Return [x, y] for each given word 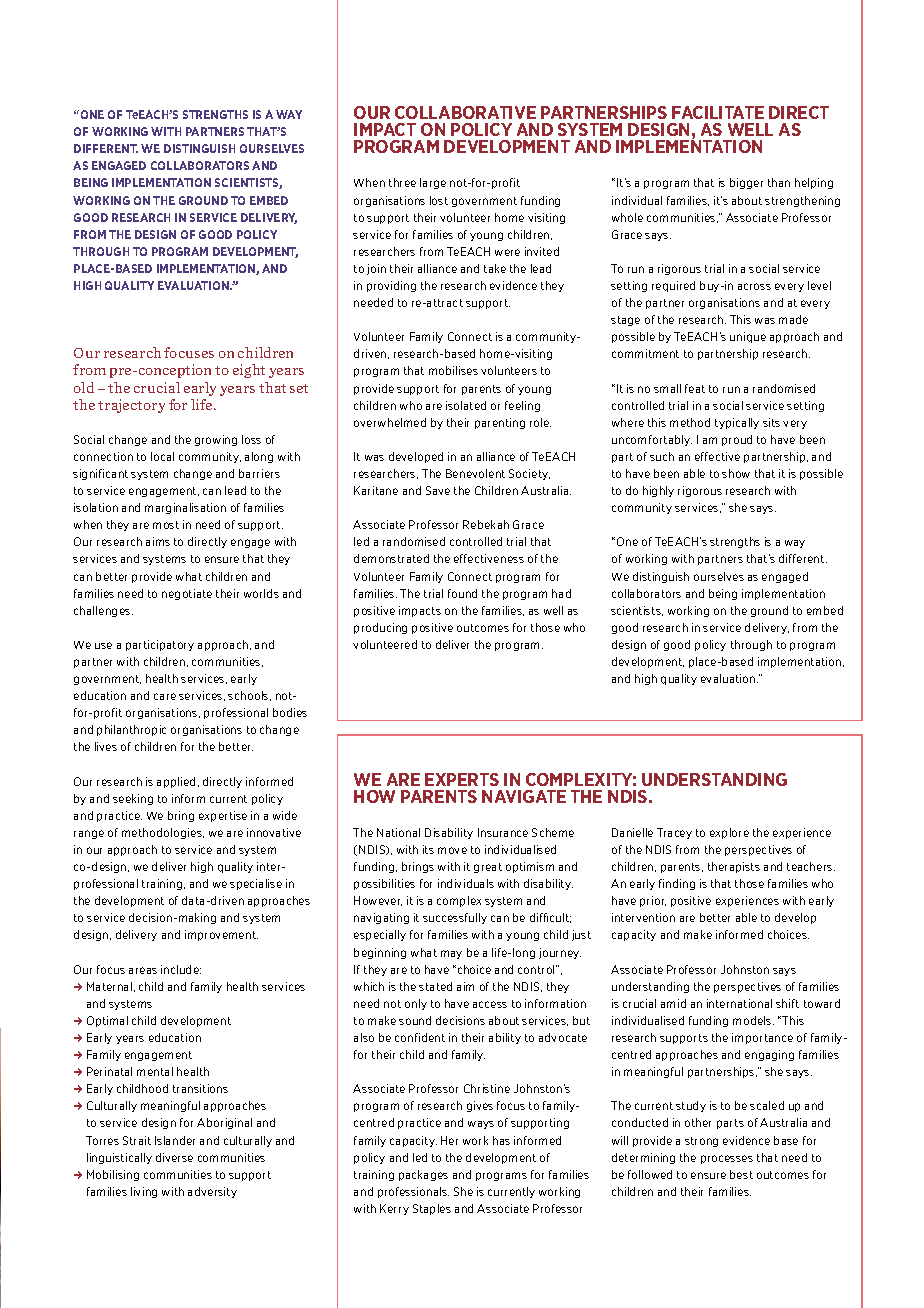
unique [748, 337]
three [402, 182]
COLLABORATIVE [465, 112]
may [451, 954]
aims [158, 541]
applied [176, 782]
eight [249, 371]
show [736, 473]
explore [729, 833]
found [462, 593]
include [181, 969]
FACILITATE [718, 112]
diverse [174, 1157]
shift [787, 1003]
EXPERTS [462, 779]
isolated [466, 405]
